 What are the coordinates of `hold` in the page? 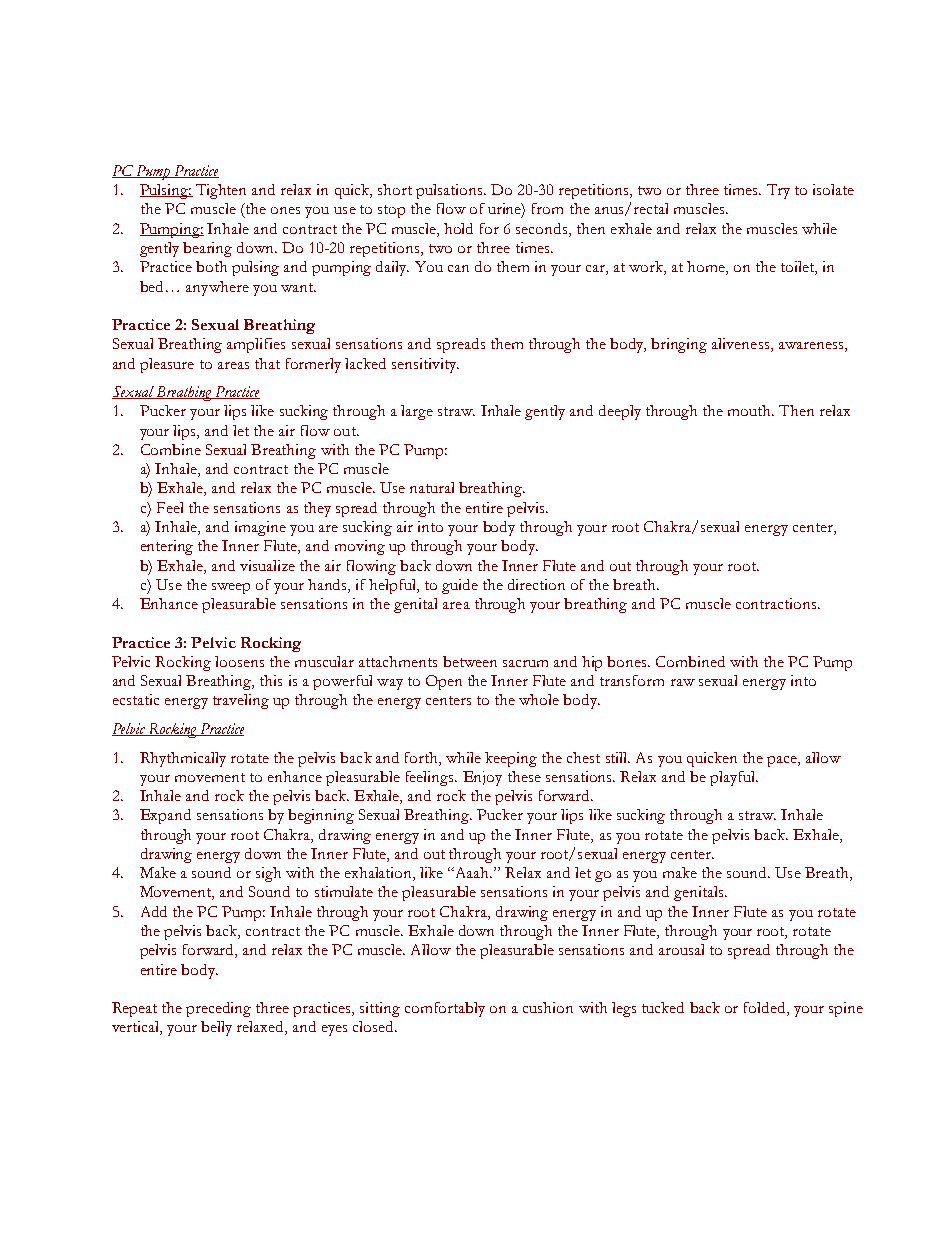 It's located at (458, 228).
